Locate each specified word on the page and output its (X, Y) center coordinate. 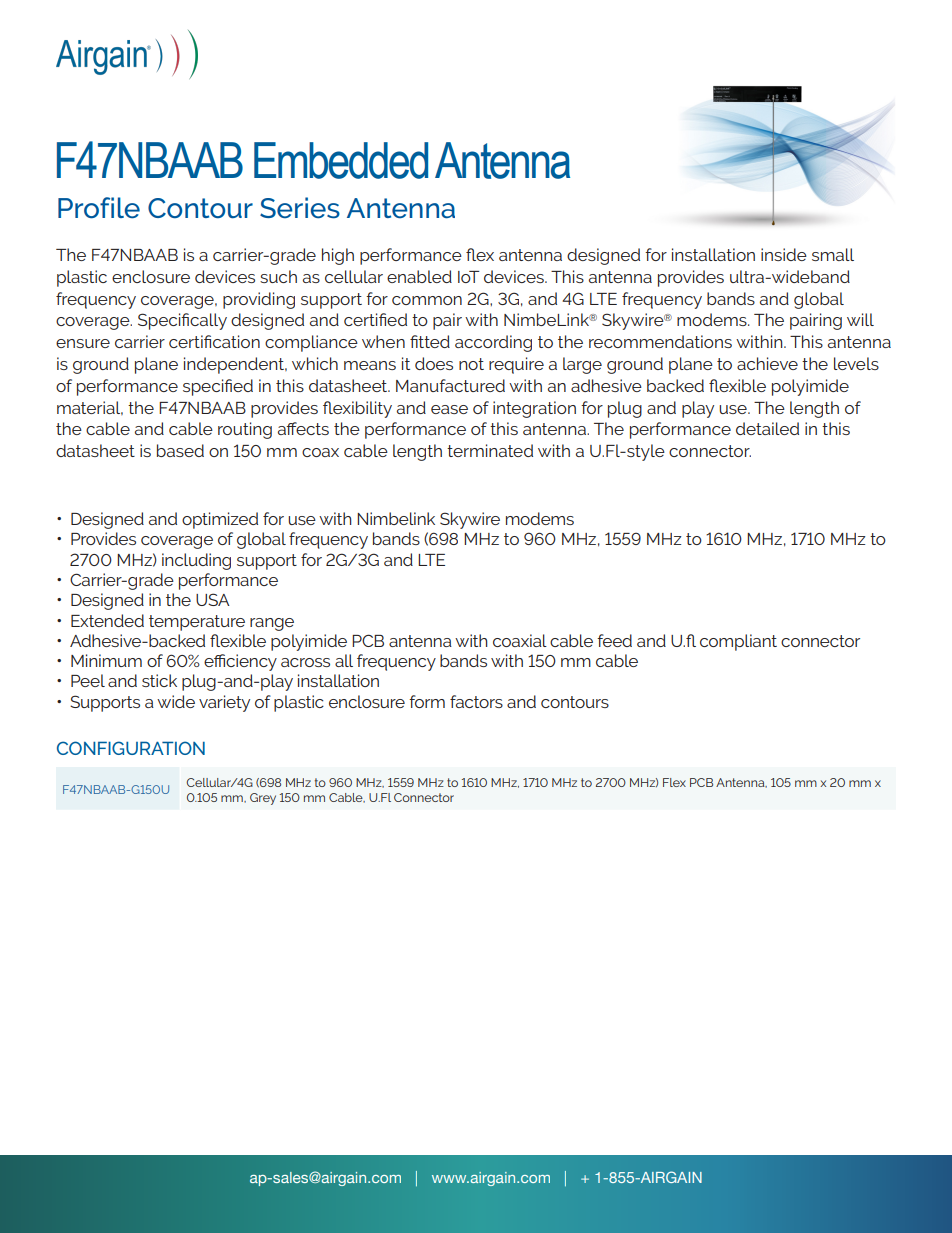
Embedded (341, 160)
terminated (490, 450)
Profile (99, 208)
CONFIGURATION (131, 748)
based (180, 450)
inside (784, 254)
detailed (767, 428)
